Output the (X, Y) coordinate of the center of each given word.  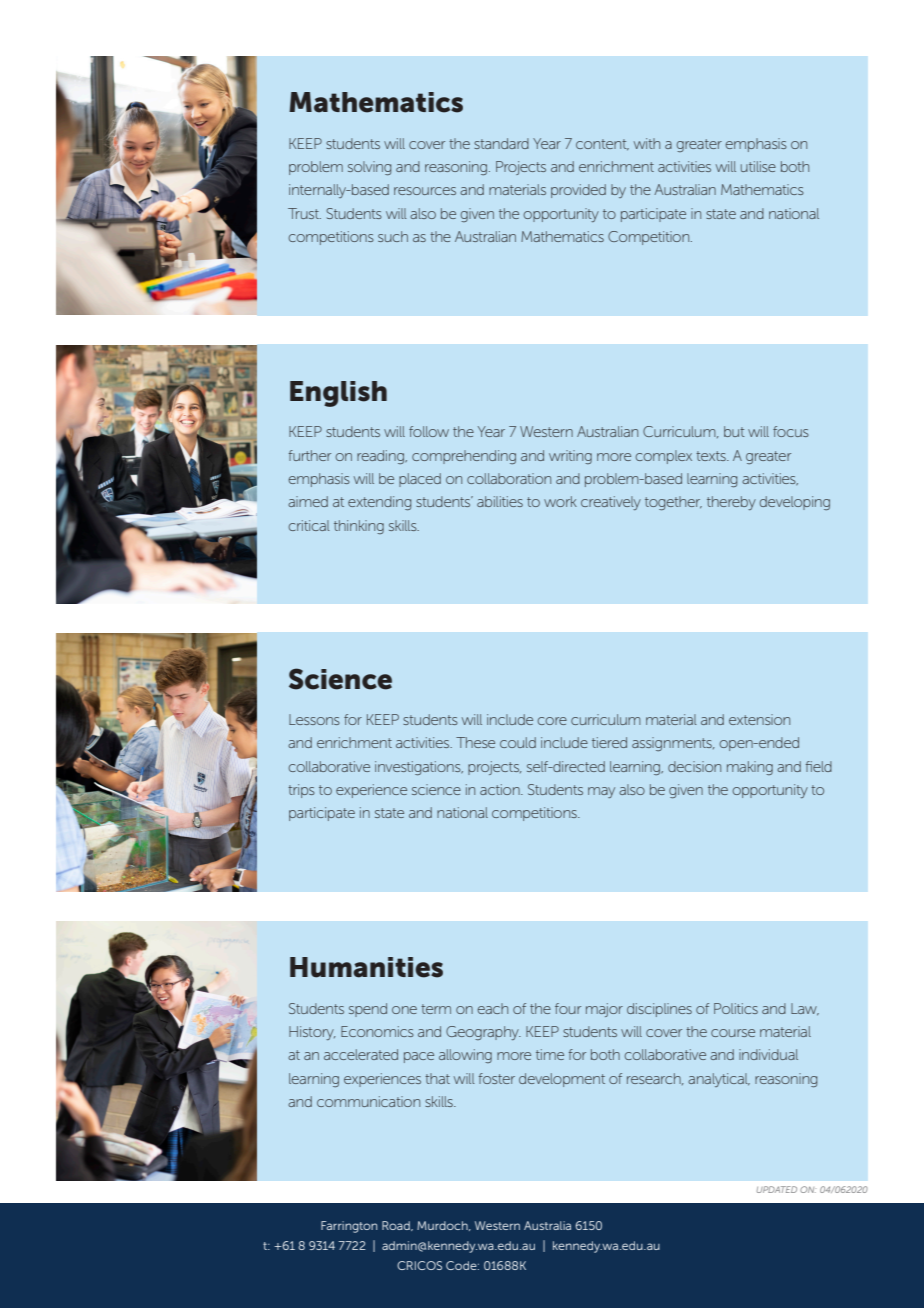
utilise (758, 166)
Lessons (314, 719)
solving (369, 168)
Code (462, 1265)
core (552, 721)
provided (578, 191)
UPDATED (777, 1189)
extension (759, 719)
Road (397, 1226)
